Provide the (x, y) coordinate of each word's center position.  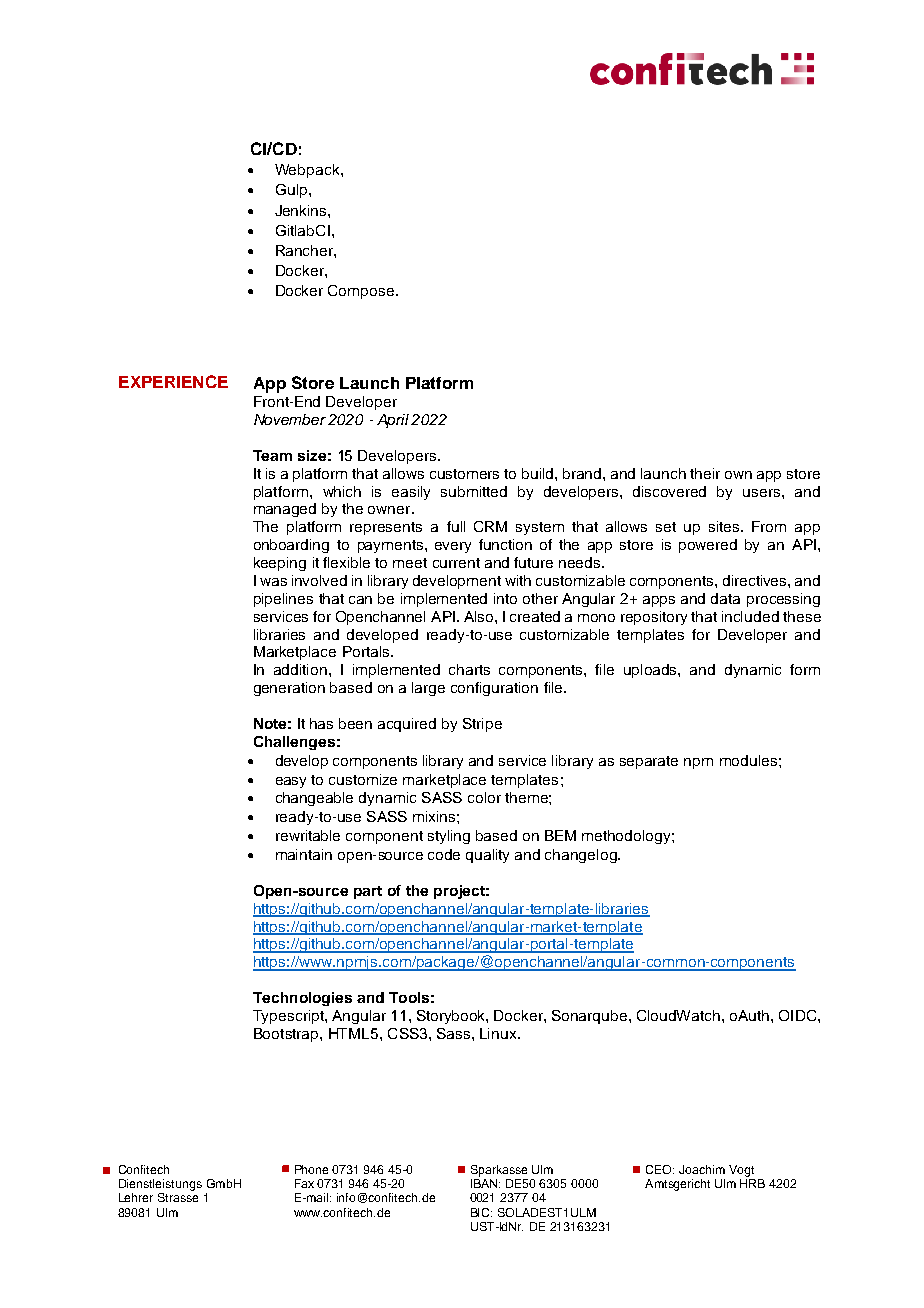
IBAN (485, 1183)
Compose (362, 292)
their (705, 473)
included (750, 616)
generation (289, 689)
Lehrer (136, 1197)
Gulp (291, 191)
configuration (494, 689)
